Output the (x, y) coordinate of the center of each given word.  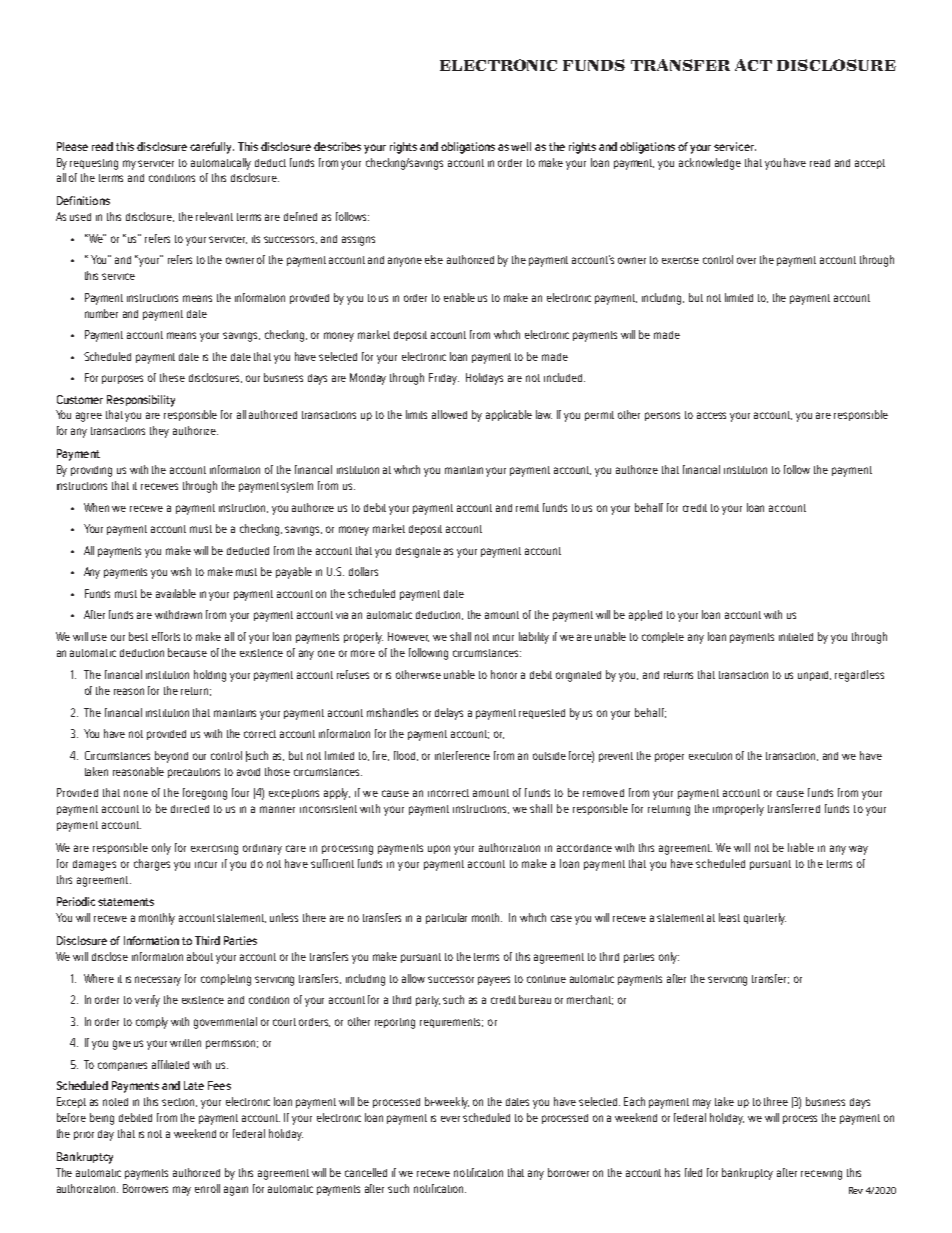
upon (439, 849)
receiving (821, 1175)
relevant (214, 216)
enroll (207, 1188)
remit (527, 508)
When (96, 507)
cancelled (366, 1172)
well (521, 146)
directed (190, 809)
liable (801, 847)
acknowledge (710, 164)
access (711, 415)
